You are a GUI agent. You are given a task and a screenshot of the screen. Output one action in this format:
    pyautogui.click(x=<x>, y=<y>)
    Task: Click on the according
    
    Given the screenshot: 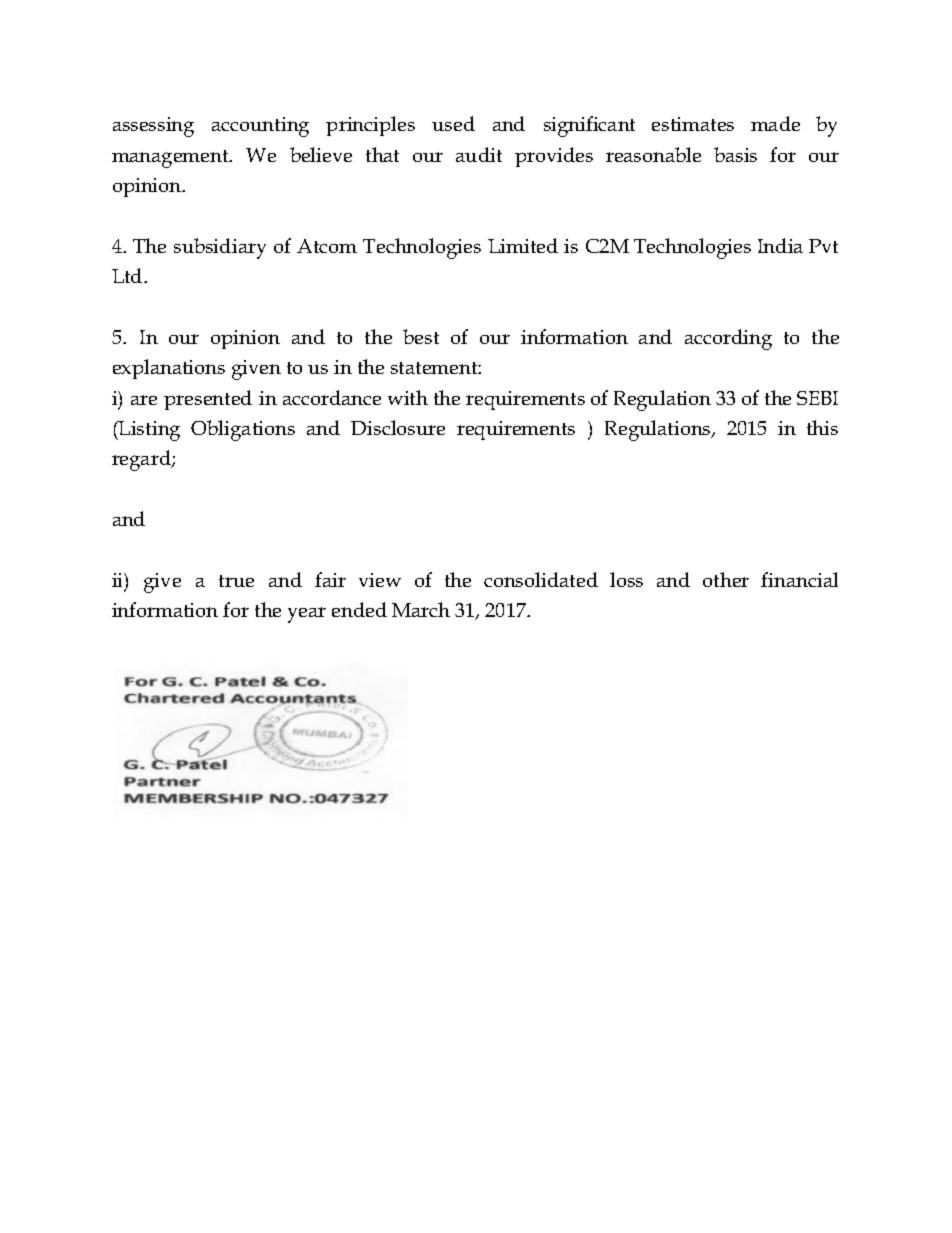 What is the action you would take?
    pyautogui.click(x=728, y=339)
